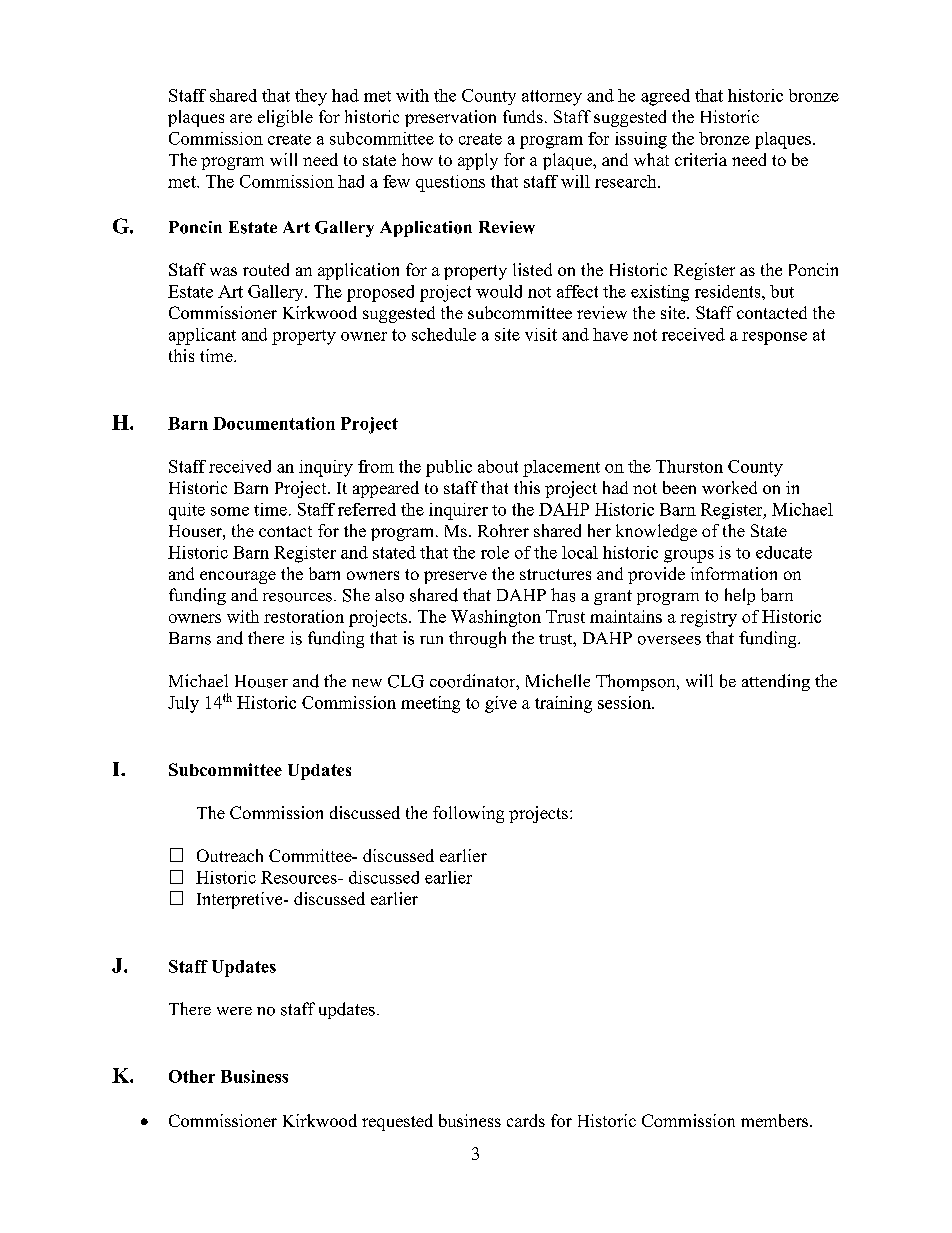 The height and width of the page is (1233, 952). Describe the element at coordinates (450, 118) in the page. I see `preservation` at that location.
